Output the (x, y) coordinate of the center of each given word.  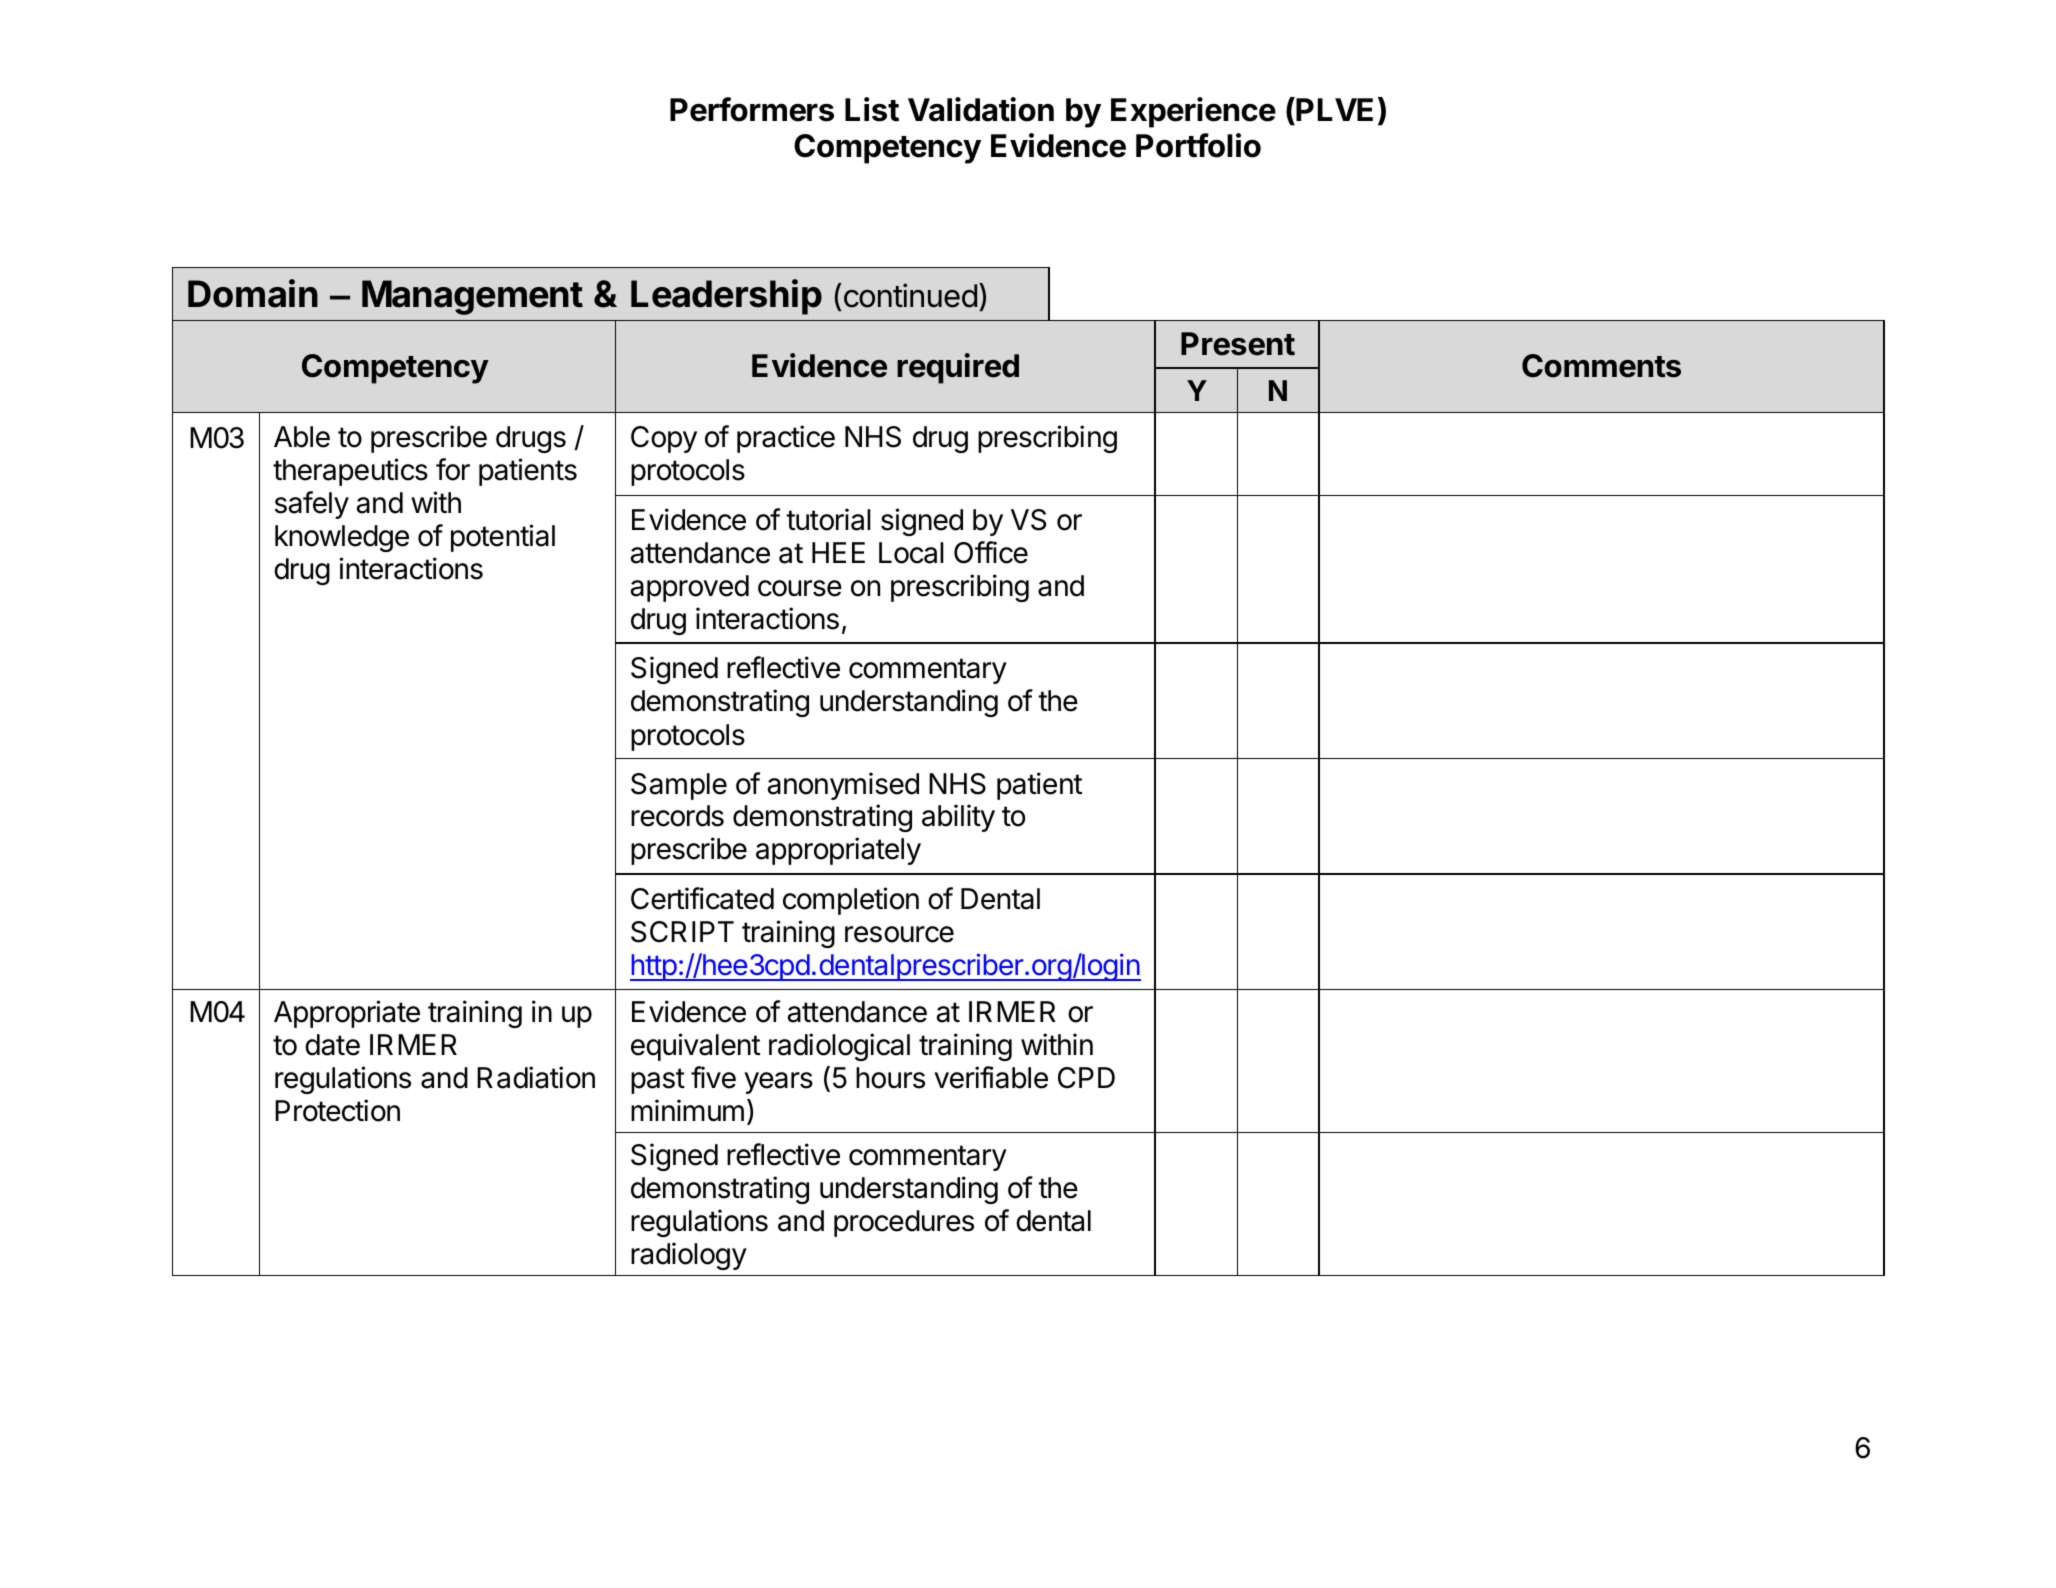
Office (991, 552)
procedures (904, 1223)
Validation (981, 109)
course (800, 588)
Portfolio (1198, 145)
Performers (752, 109)
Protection (337, 1110)
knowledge (342, 538)
